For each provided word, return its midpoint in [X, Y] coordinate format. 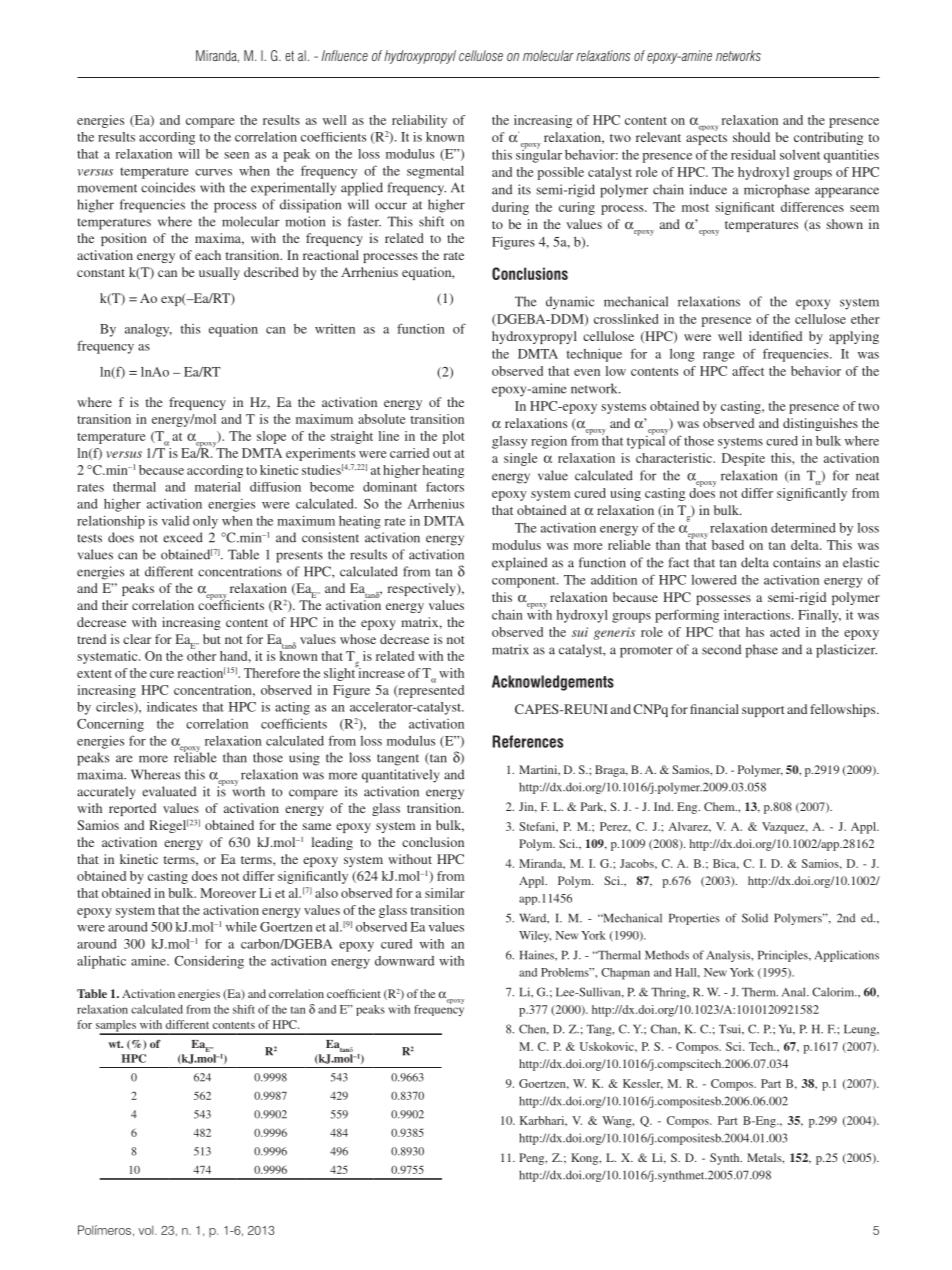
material [218, 487]
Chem [720, 806]
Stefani [538, 826]
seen [236, 155]
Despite [743, 459]
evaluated [169, 791]
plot [453, 437]
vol [147, 1230]
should [751, 137]
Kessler [643, 1084]
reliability [419, 121]
